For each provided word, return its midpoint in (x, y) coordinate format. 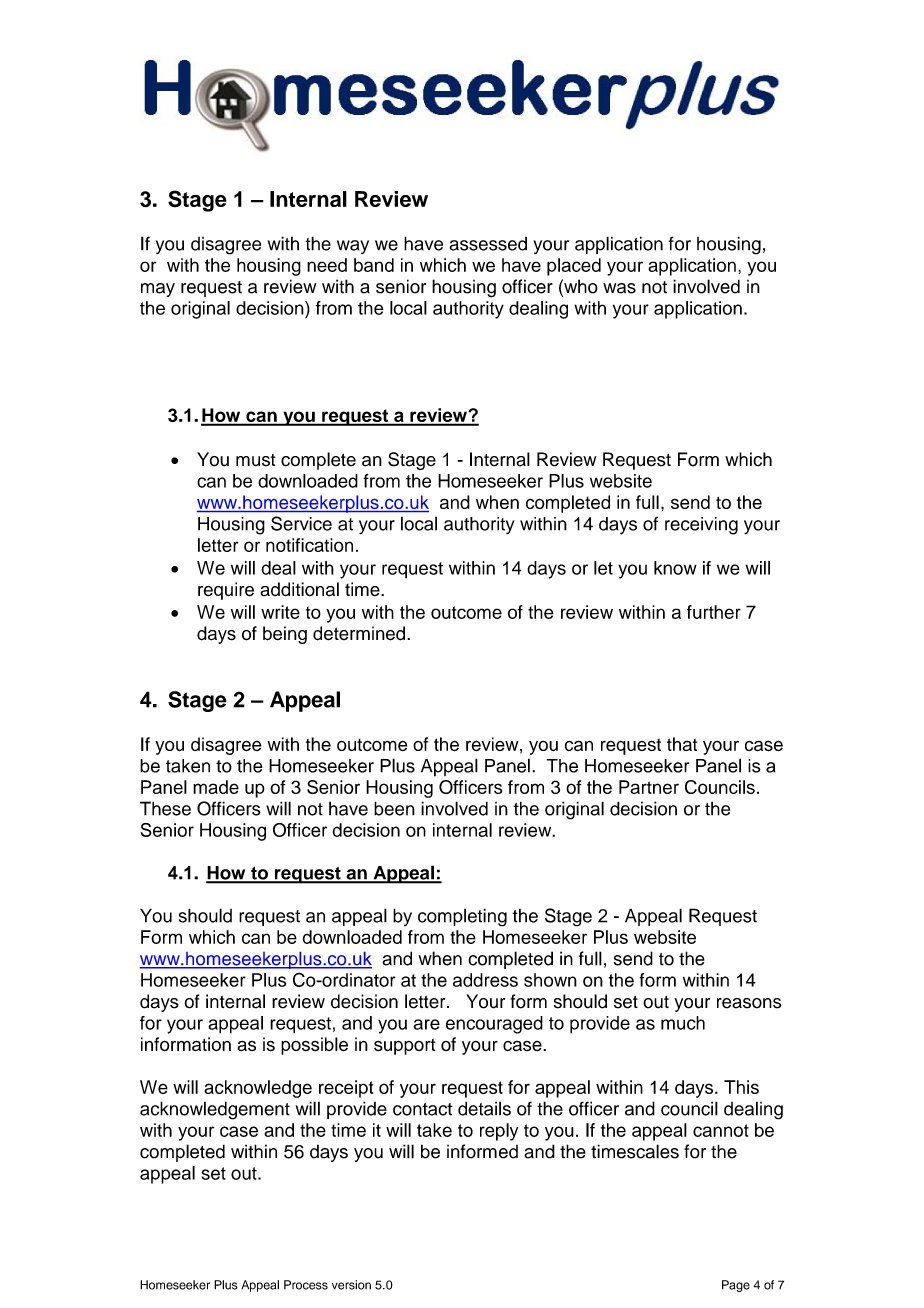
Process (306, 1285)
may (158, 290)
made (216, 787)
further (714, 612)
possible (314, 1046)
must (255, 460)
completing (462, 917)
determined (359, 633)
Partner (649, 787)
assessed (488, 244)
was (619, 288)
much (683, 1023)
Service (301, 523)
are (427, 1024)
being (285, 635)
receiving (701, 526)
